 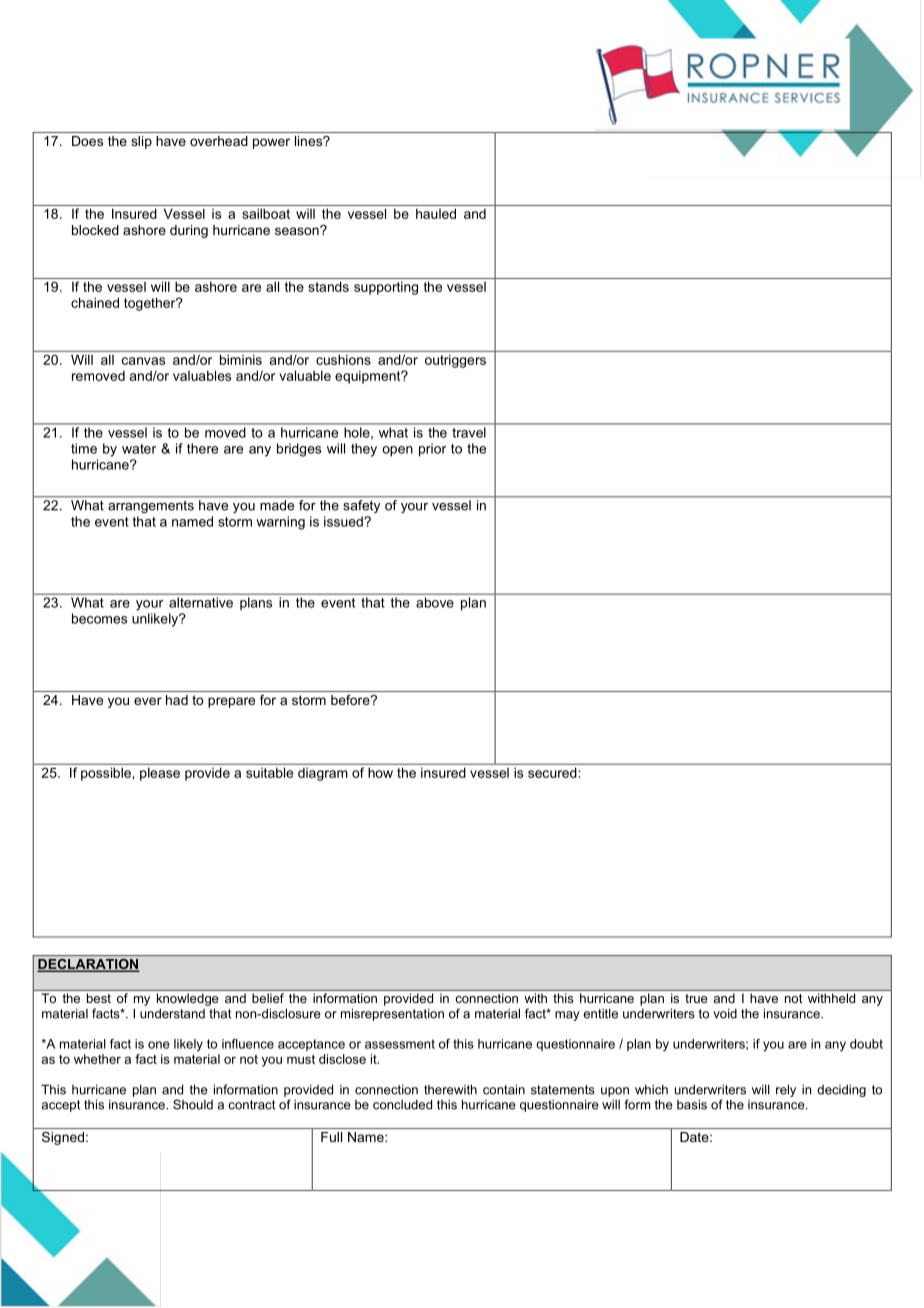 What do you see at coordinates (193, 1104) in the screenshot?
I see `Should` at bounding box center [193, 1104].
